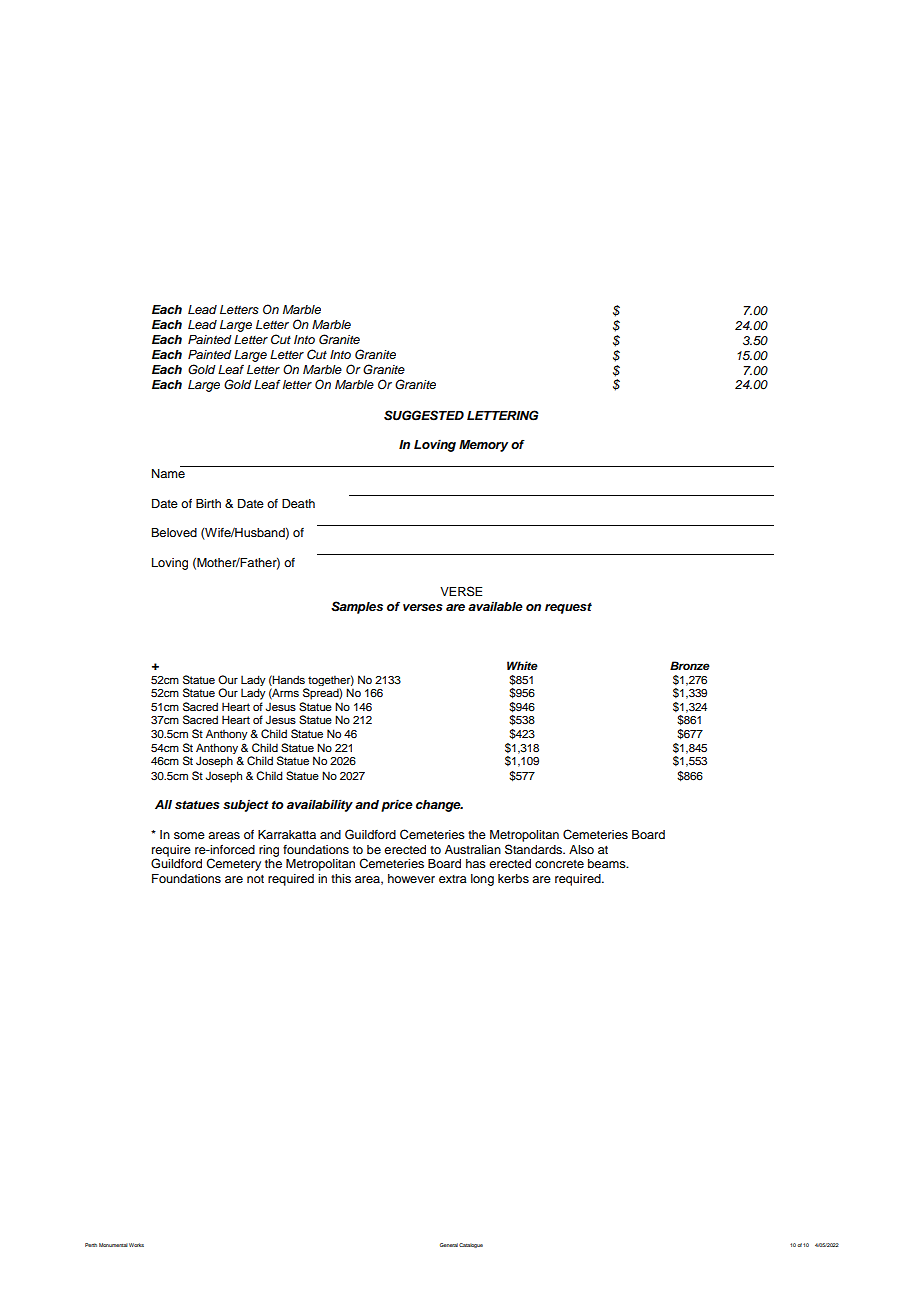 This screenshot has height=1308, width=924. What do you see at coordinates (136, 1245) in the screenshot?
I see `Works` at bounding box center [136, 1245].
